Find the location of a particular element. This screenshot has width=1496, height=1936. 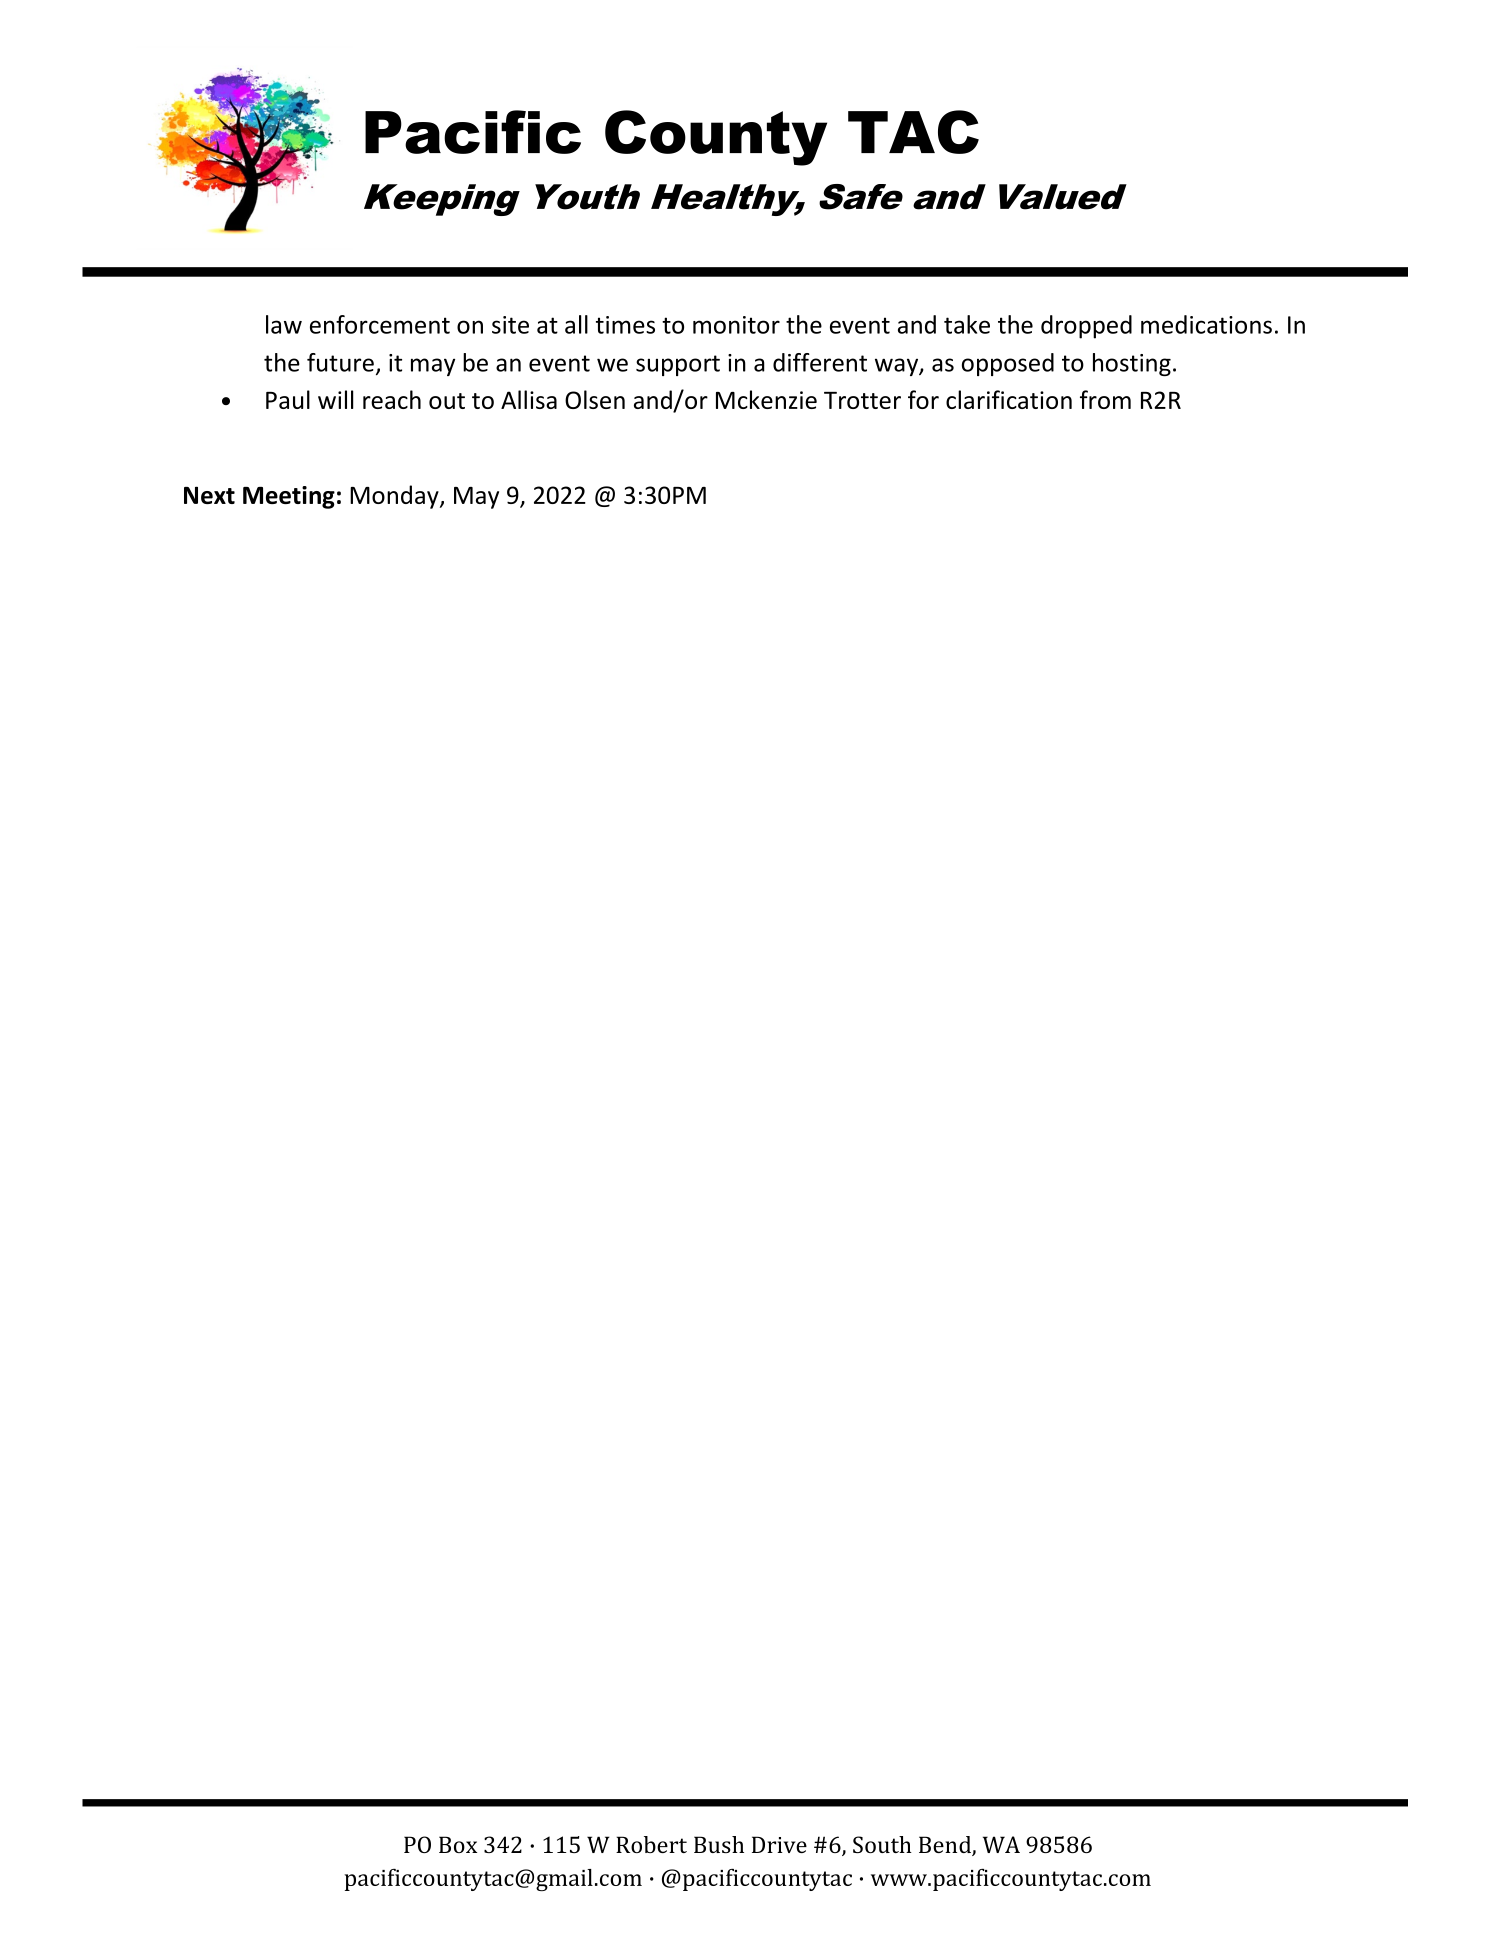

will is located at coordinates (335, 399).
